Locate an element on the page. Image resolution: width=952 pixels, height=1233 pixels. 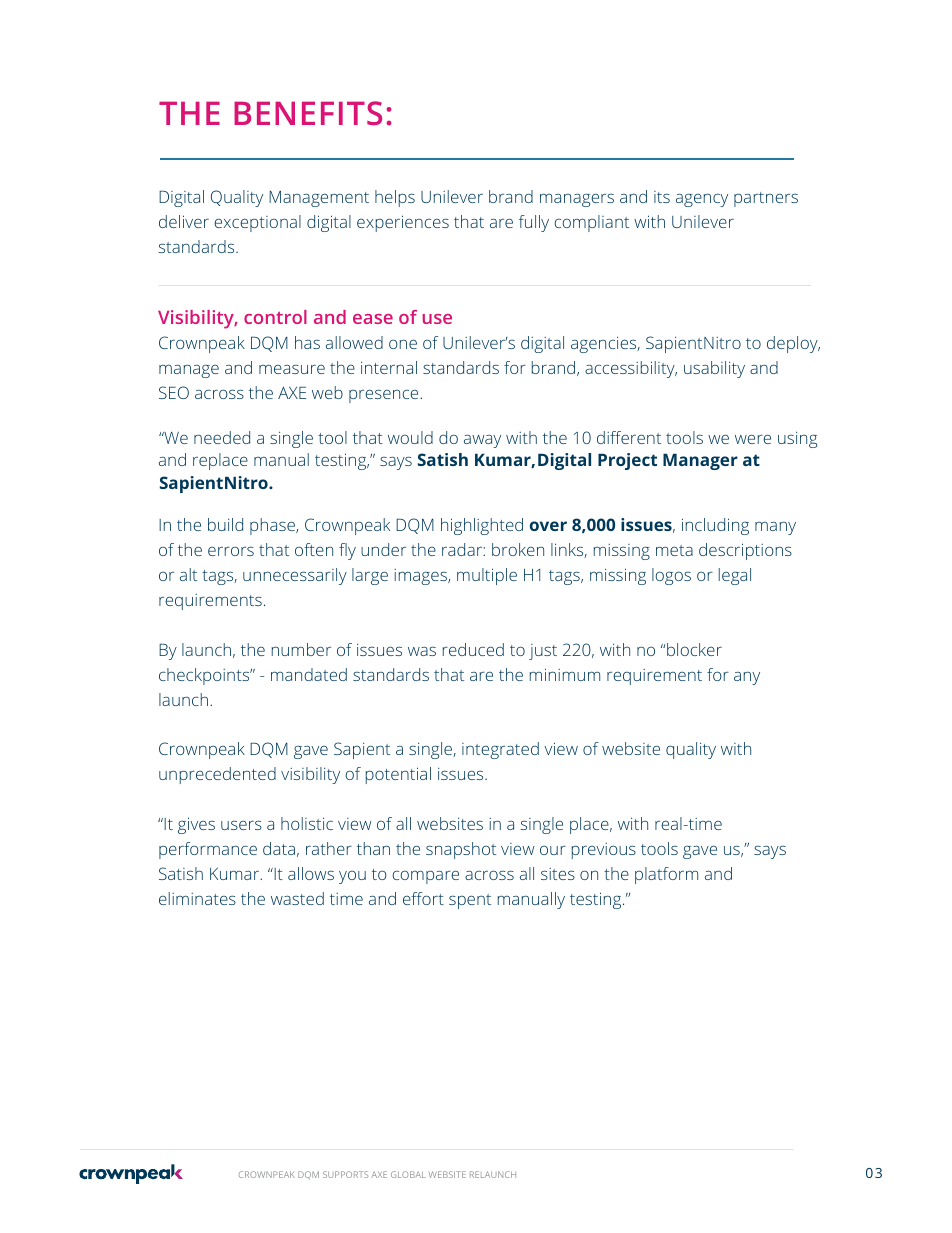
BENEFITS is located at coordinates (308, 113).
